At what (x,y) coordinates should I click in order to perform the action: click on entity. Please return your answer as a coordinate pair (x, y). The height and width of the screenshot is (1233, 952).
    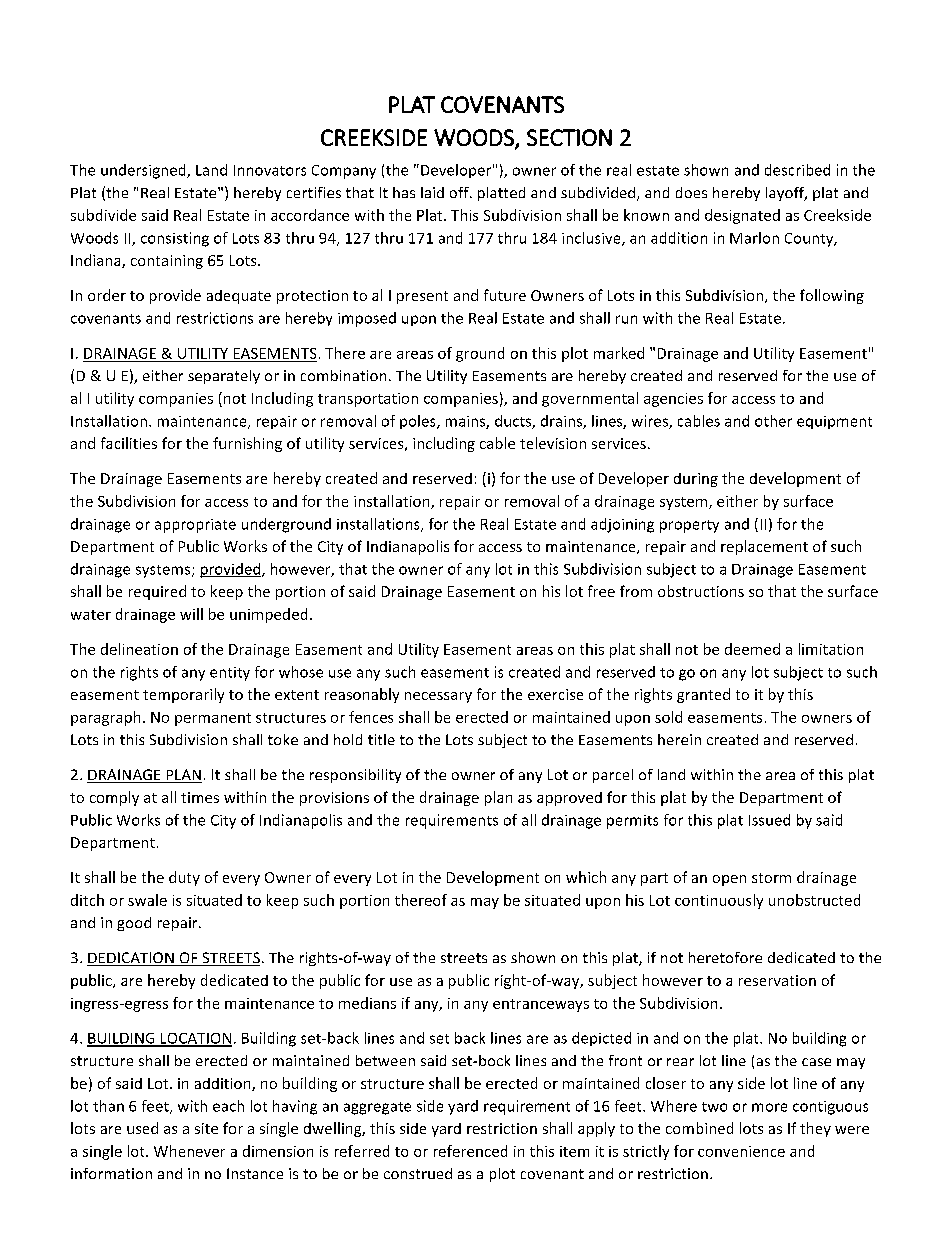
    Looking at the image, I should click on (230, 674).
